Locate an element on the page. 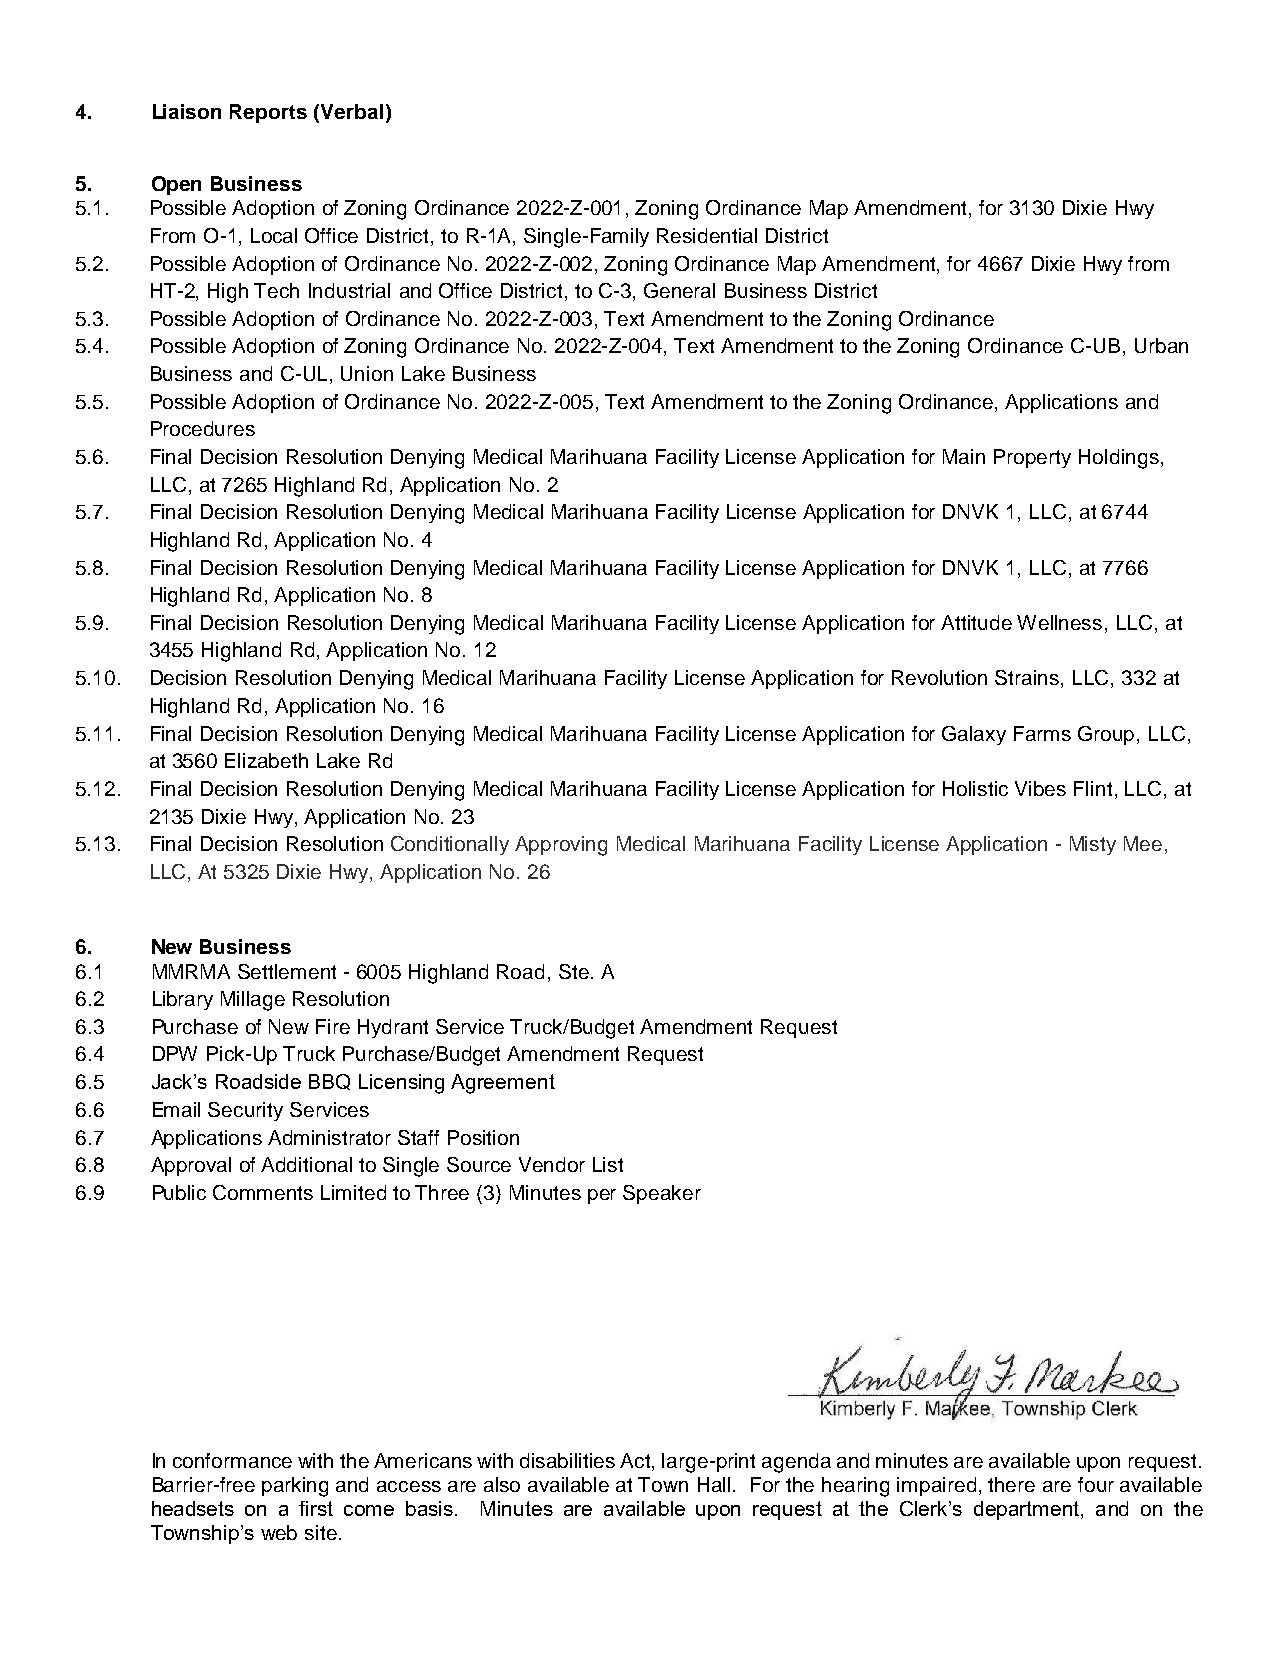  Revolution is located at coordinates (939, 677).
